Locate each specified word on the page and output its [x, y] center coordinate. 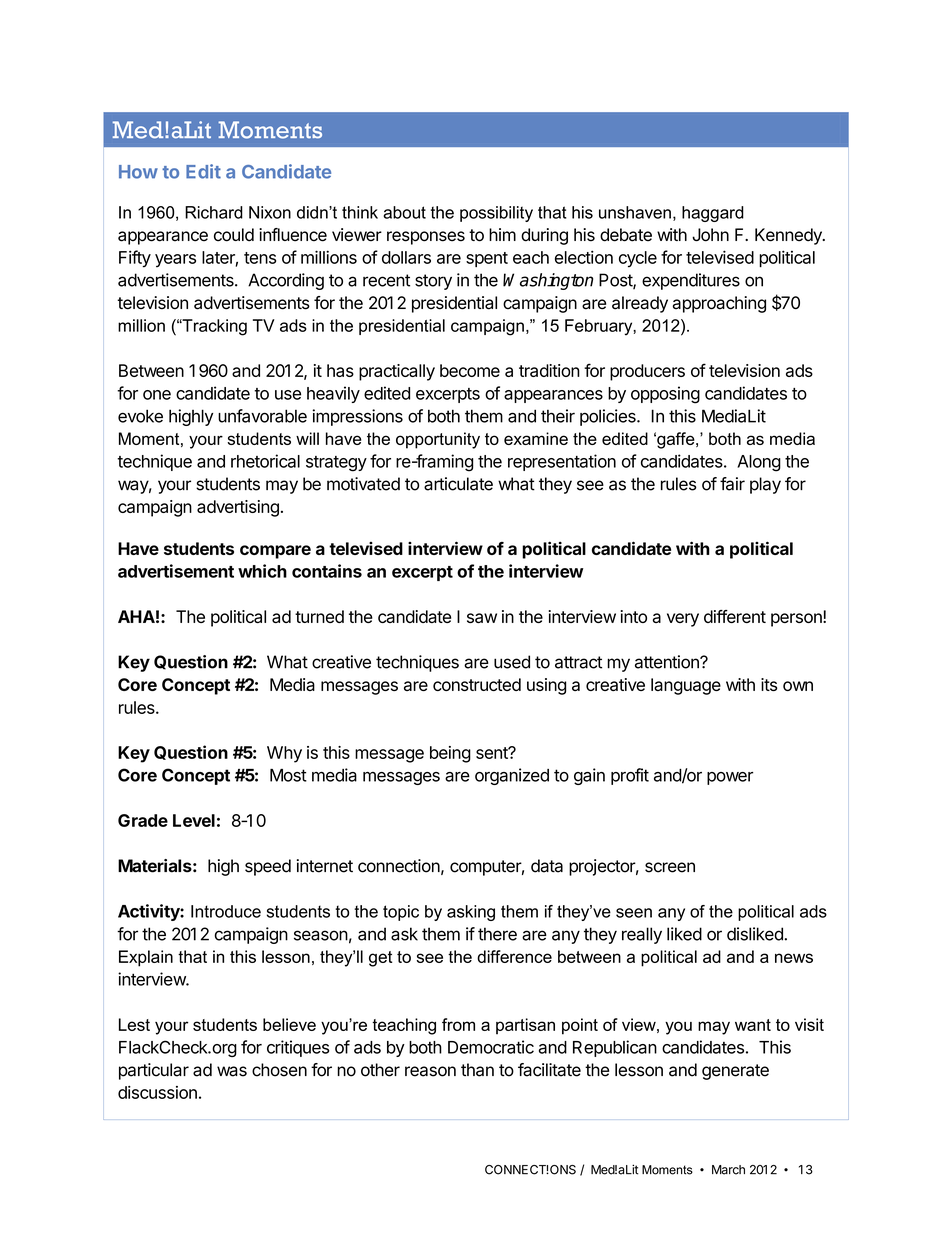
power [730, 778]
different [735, 616]
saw [482, 618]
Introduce [226, 911]
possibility [496, 214]
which [262, 571]
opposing [665, 395]
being [450, 754]
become [470, 370]
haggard [713, 214]
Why [284, 754]
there [497, 934]
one [157, 395]
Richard [214, 212]
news [794, 958]
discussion [157, 1092]
